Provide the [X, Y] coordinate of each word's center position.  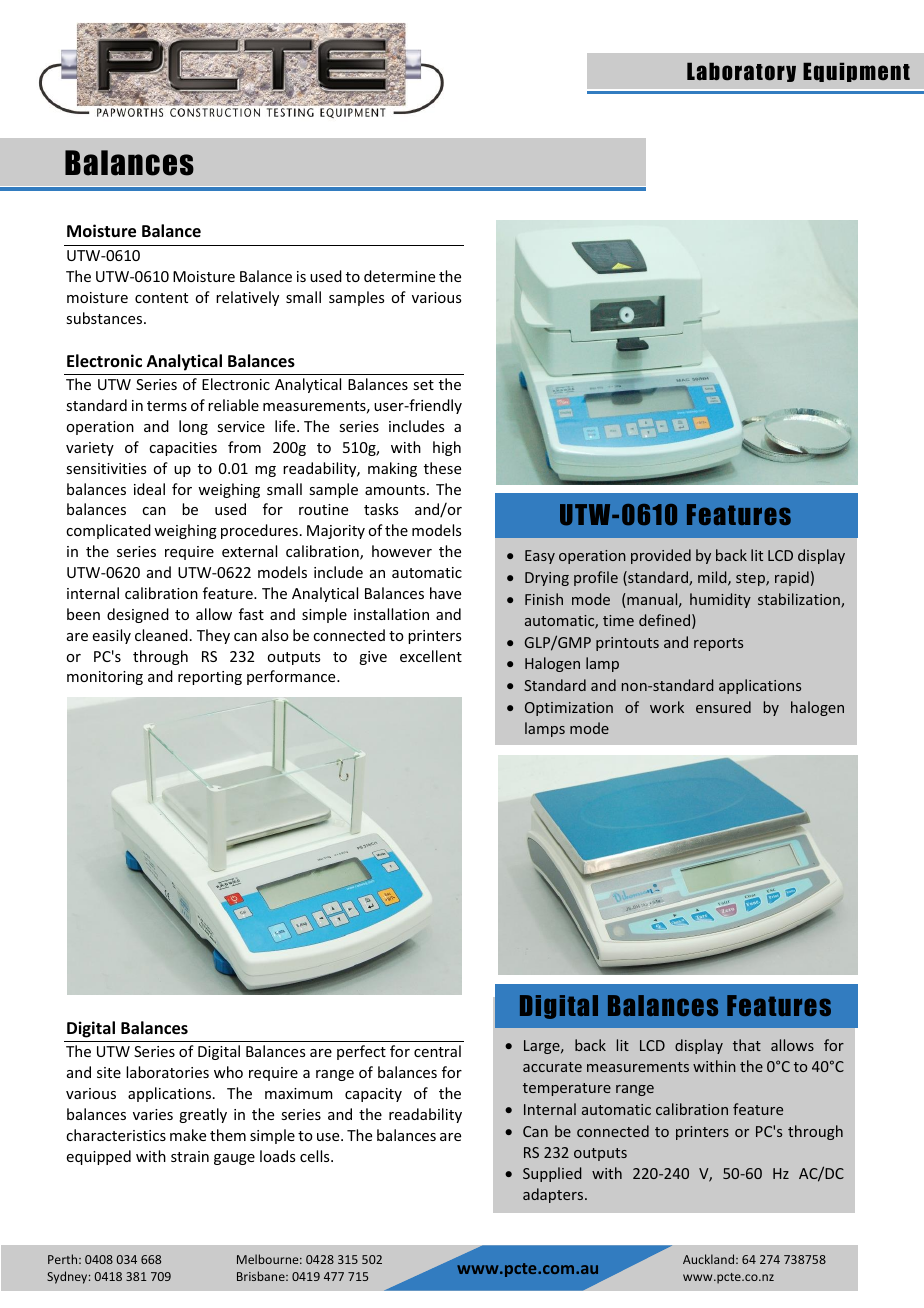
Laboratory [741, 72]
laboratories [167, 1072]
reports [718, 644]
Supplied [552, 1174]
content [161, 298]
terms [167, 406]
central [437, 1051]
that [747, 1045]
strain [190, 1156]
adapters [554, 1195]
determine [399, 276]
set [423, 385]
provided [661, 556]
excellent [431, 656]
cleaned [161, 635]
